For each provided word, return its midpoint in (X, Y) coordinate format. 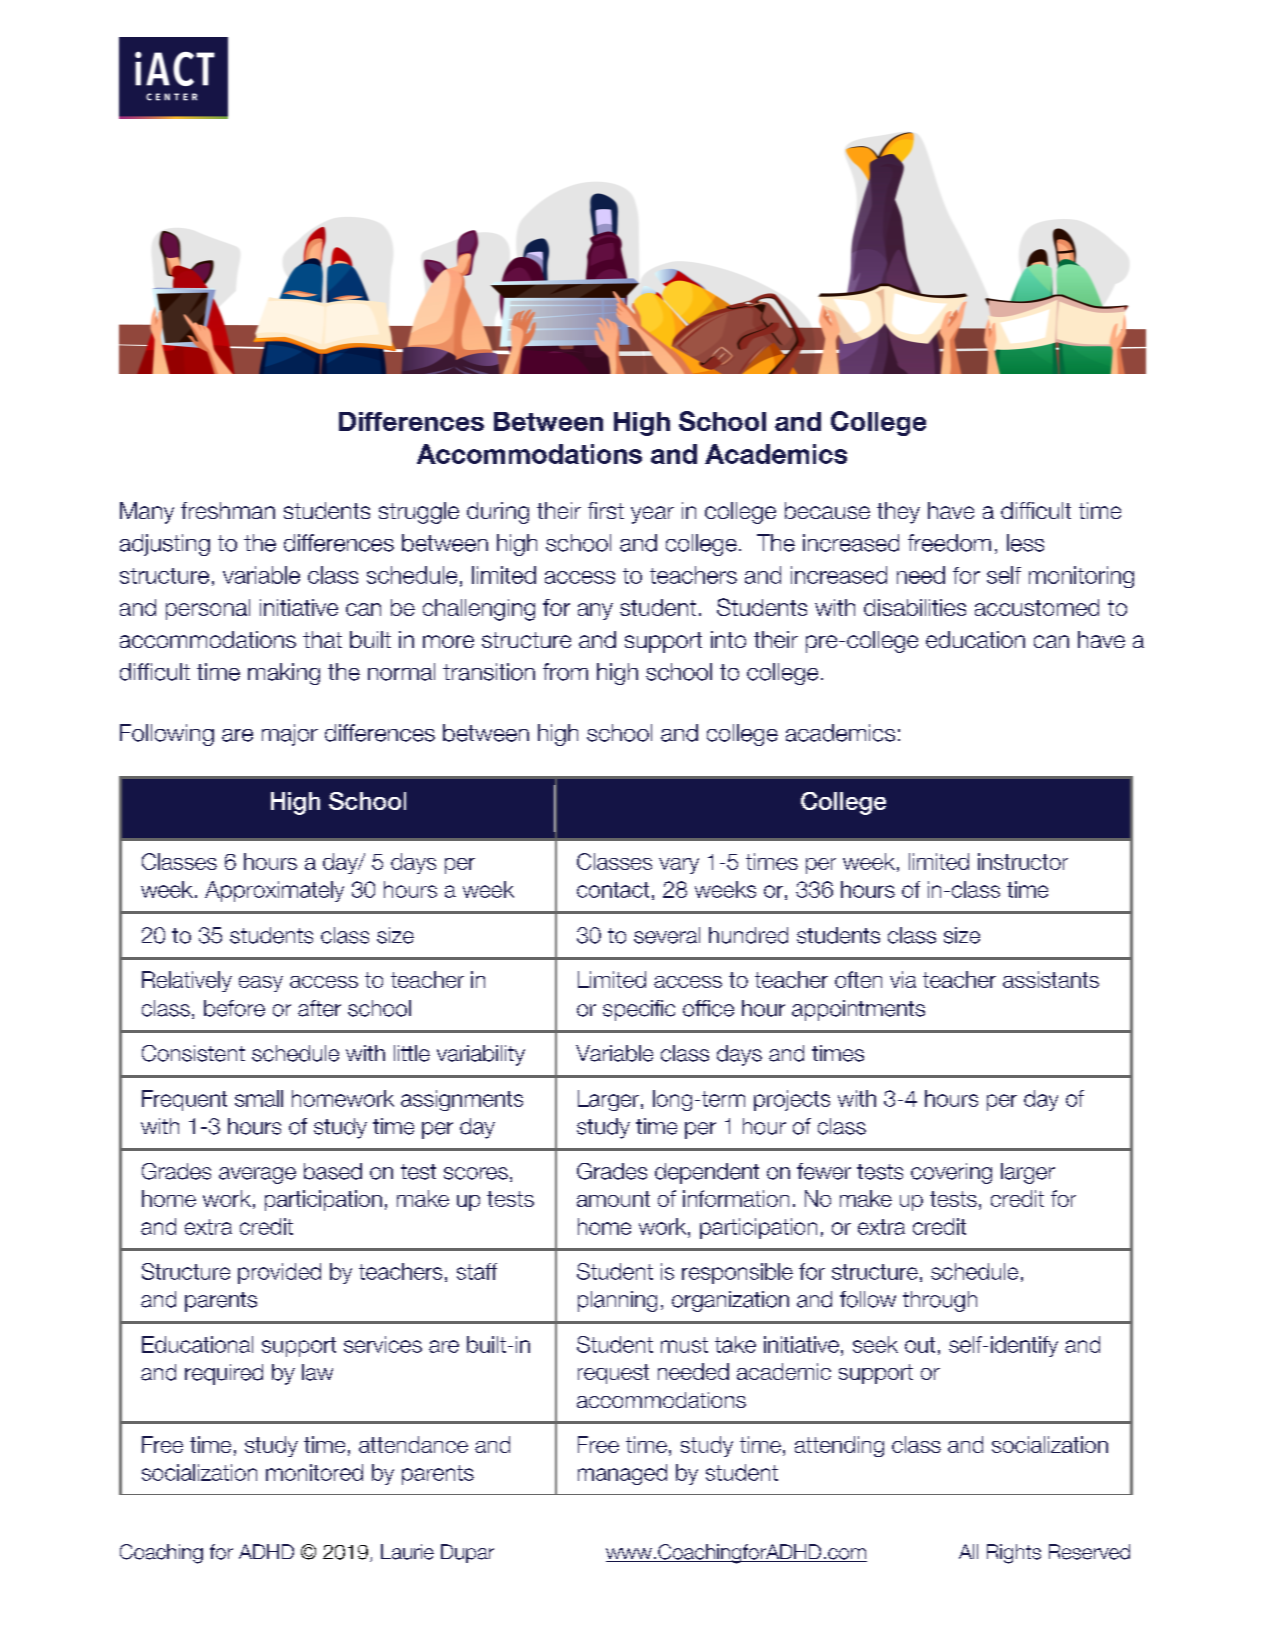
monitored (314, 1472)
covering (951, 1173)
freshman (228, 510)
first (606, 510)
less (1025, 543)
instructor (1023, 861)
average (257, 1175)
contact (613, 890)
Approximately (274, 891)
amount (613, 1199)
